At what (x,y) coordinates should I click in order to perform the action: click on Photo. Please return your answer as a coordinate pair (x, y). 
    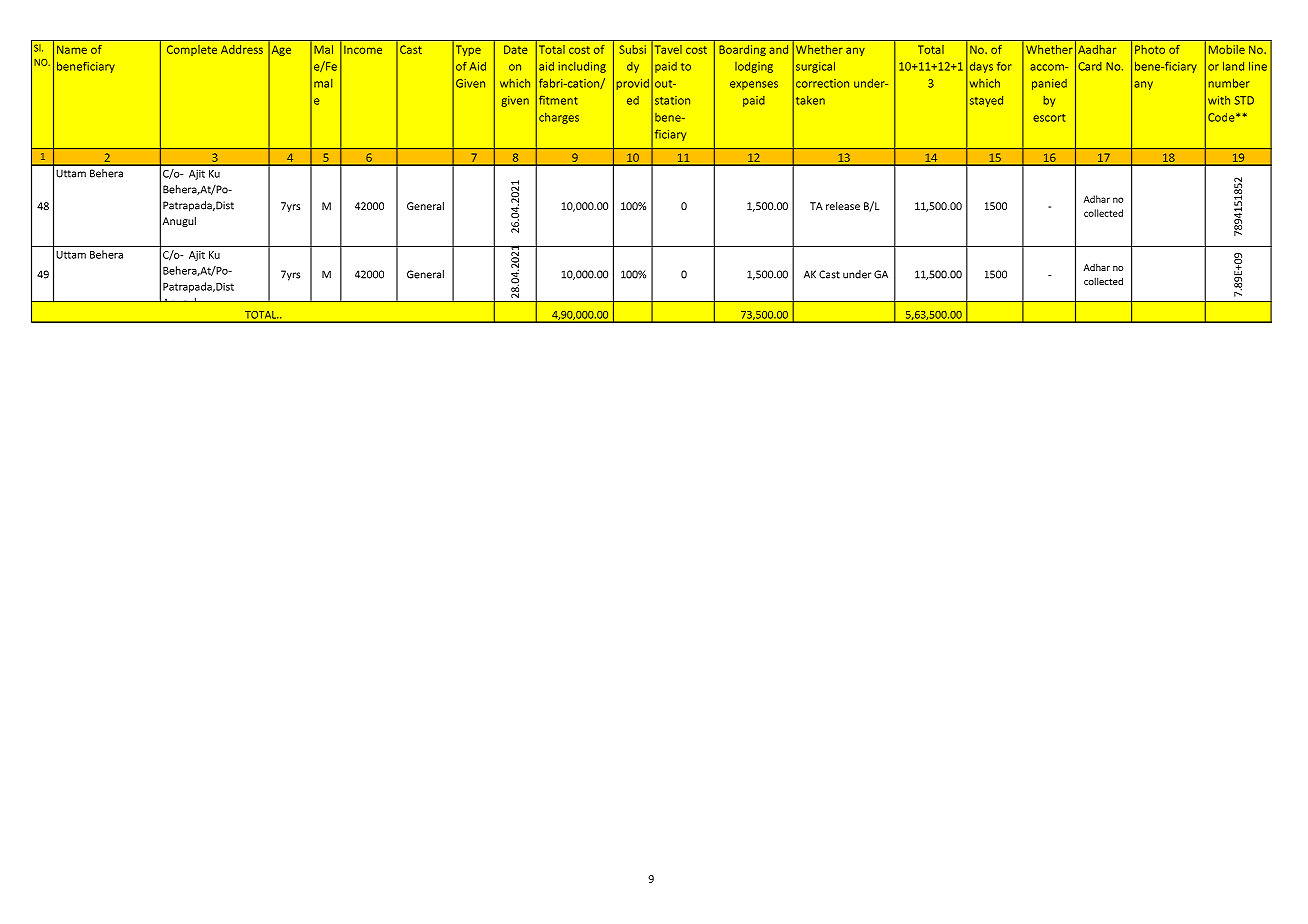
    Looking at the image, I should click on (1150, 49).
